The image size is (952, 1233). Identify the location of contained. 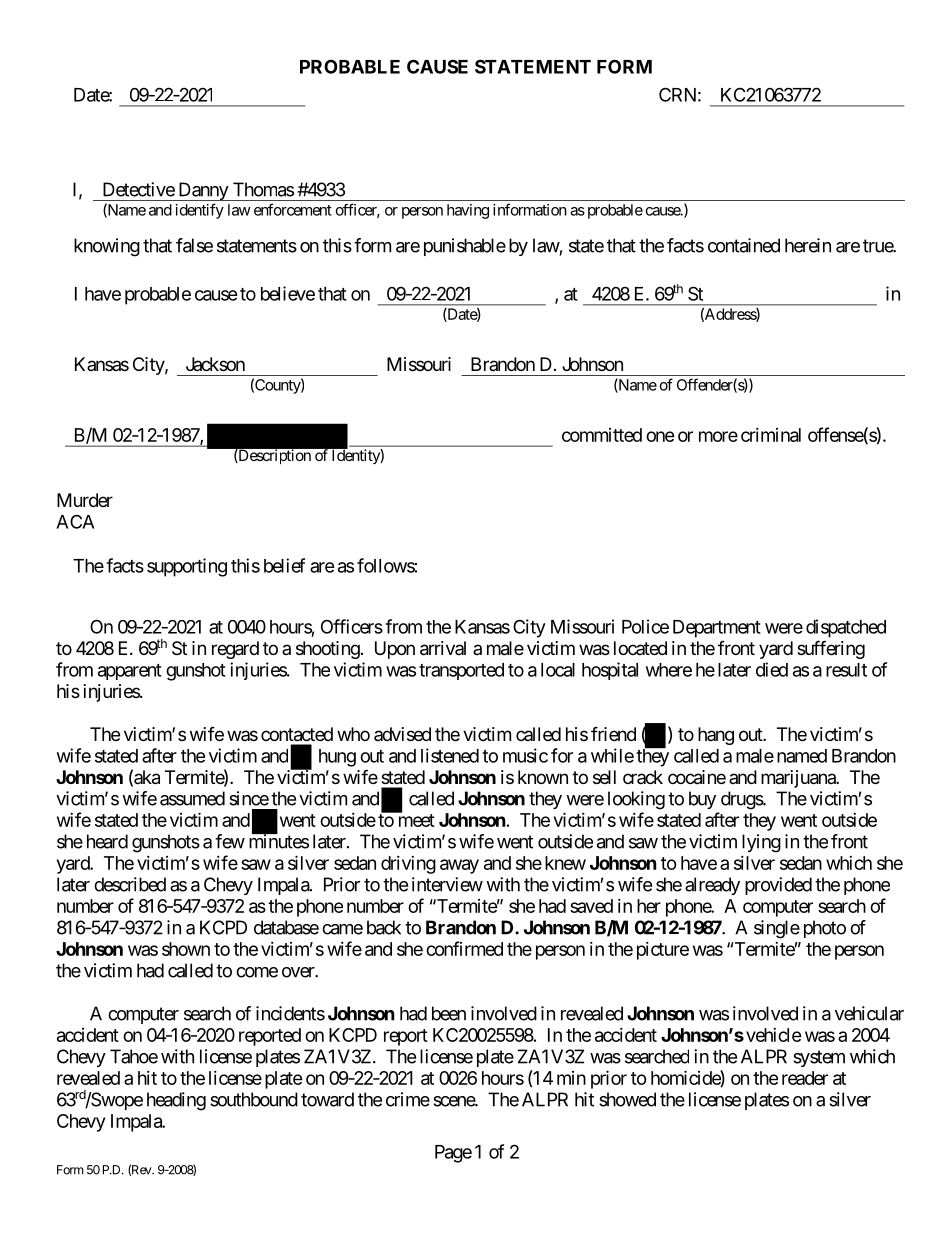
(744, 245).
